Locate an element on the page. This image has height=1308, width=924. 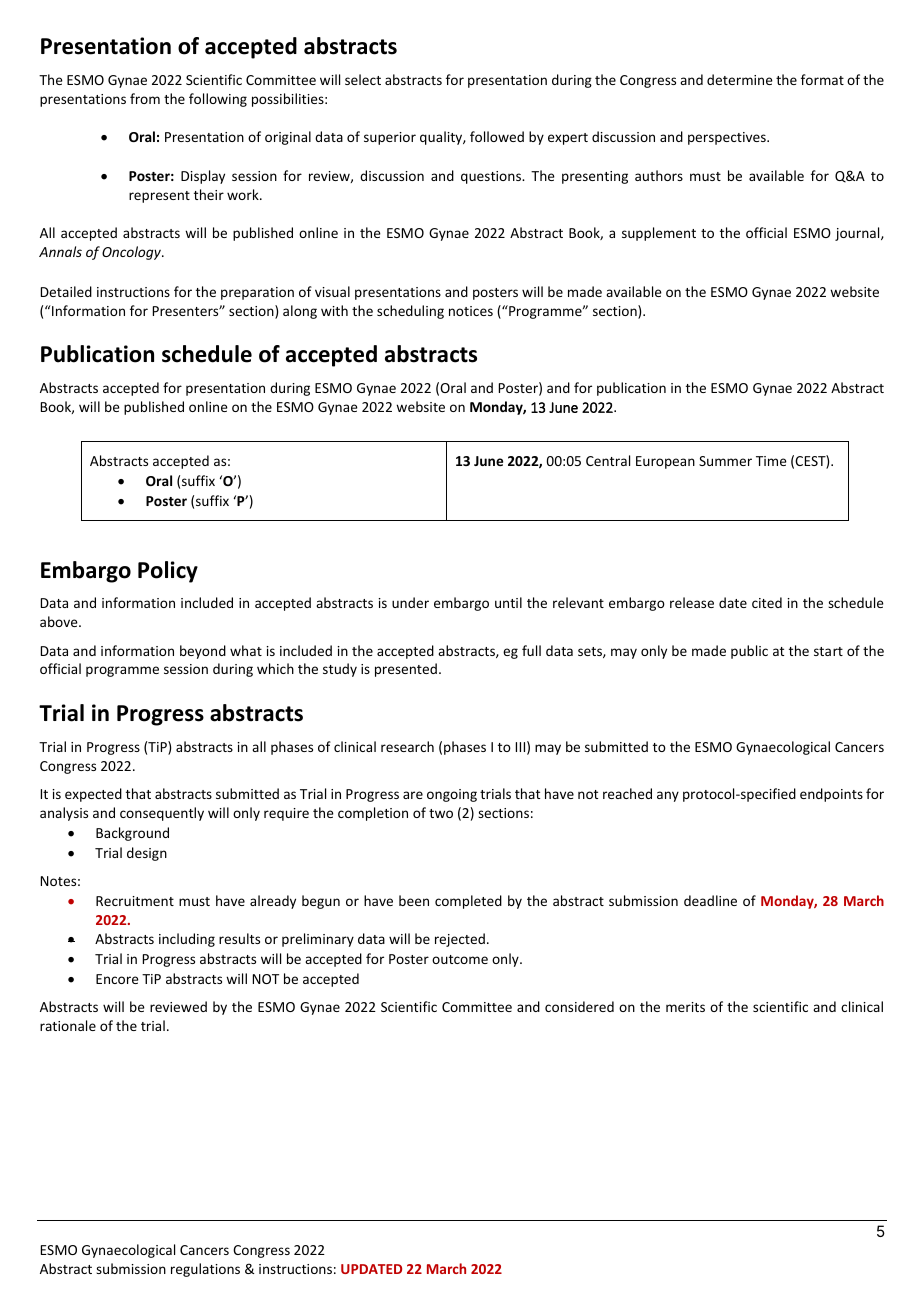
regulations is located at coordinates (205, 1270).
